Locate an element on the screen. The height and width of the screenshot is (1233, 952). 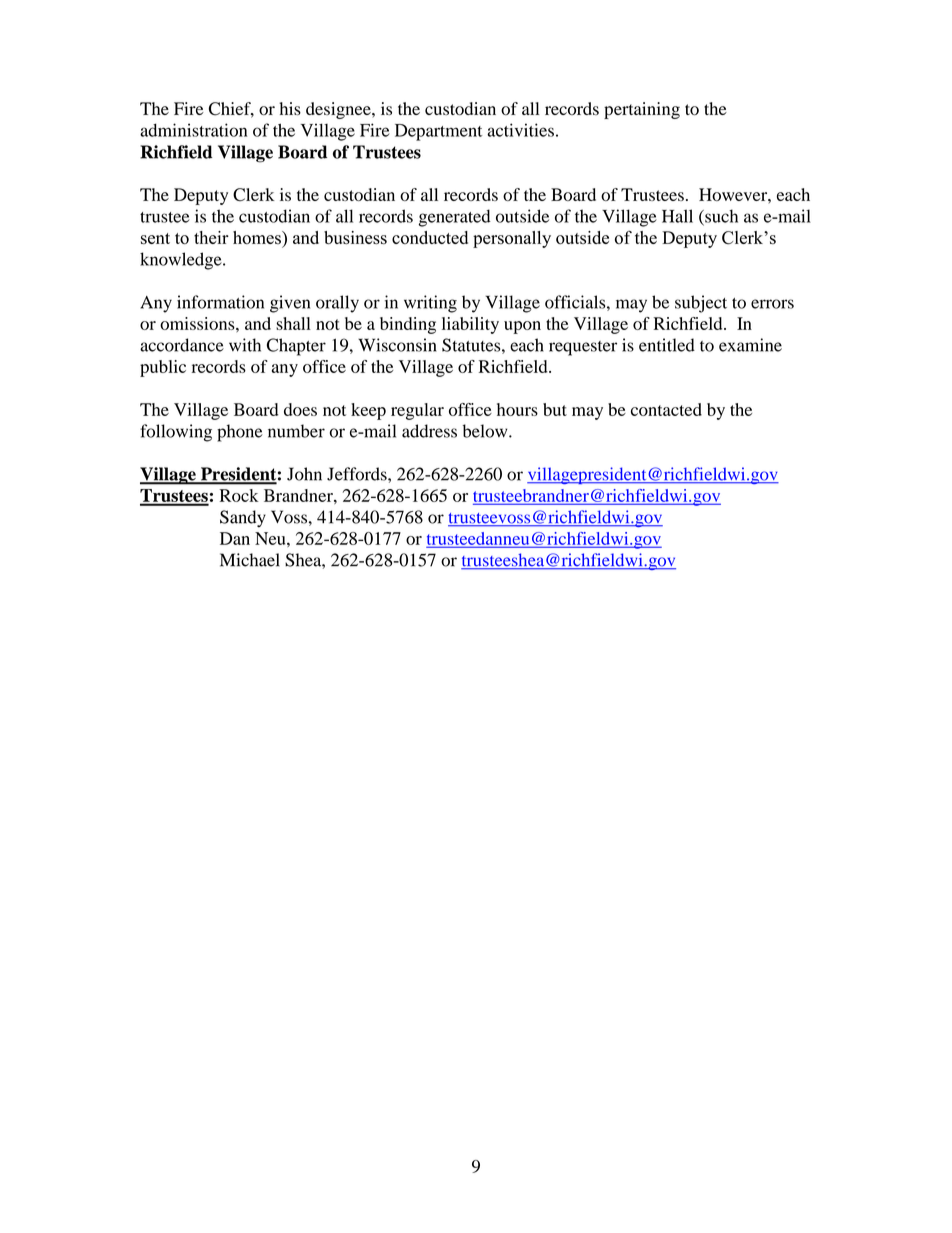
administration is located at coordinates (193, 130).
